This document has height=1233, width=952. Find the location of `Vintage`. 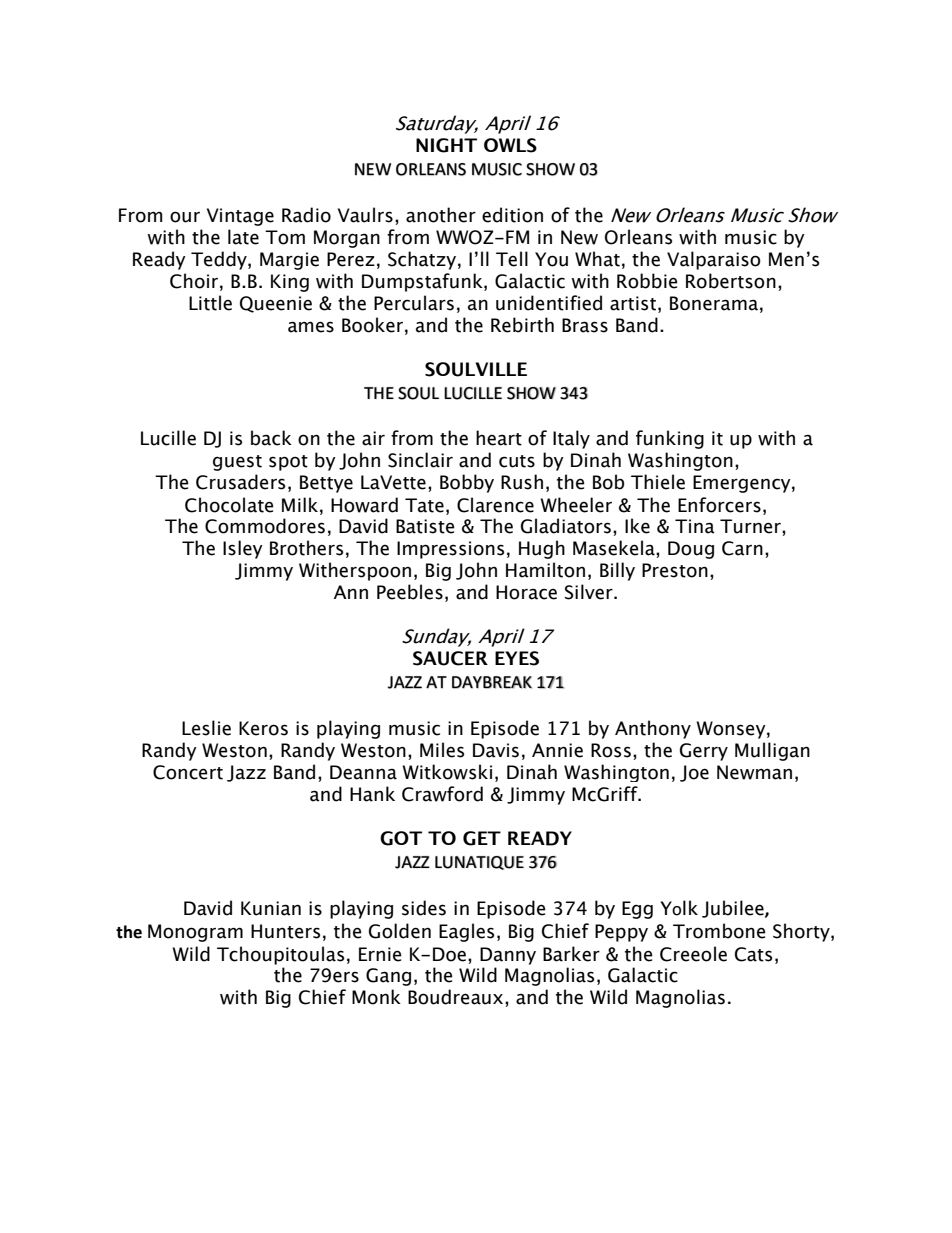

Vintage is located at coordinates (240, 217).
